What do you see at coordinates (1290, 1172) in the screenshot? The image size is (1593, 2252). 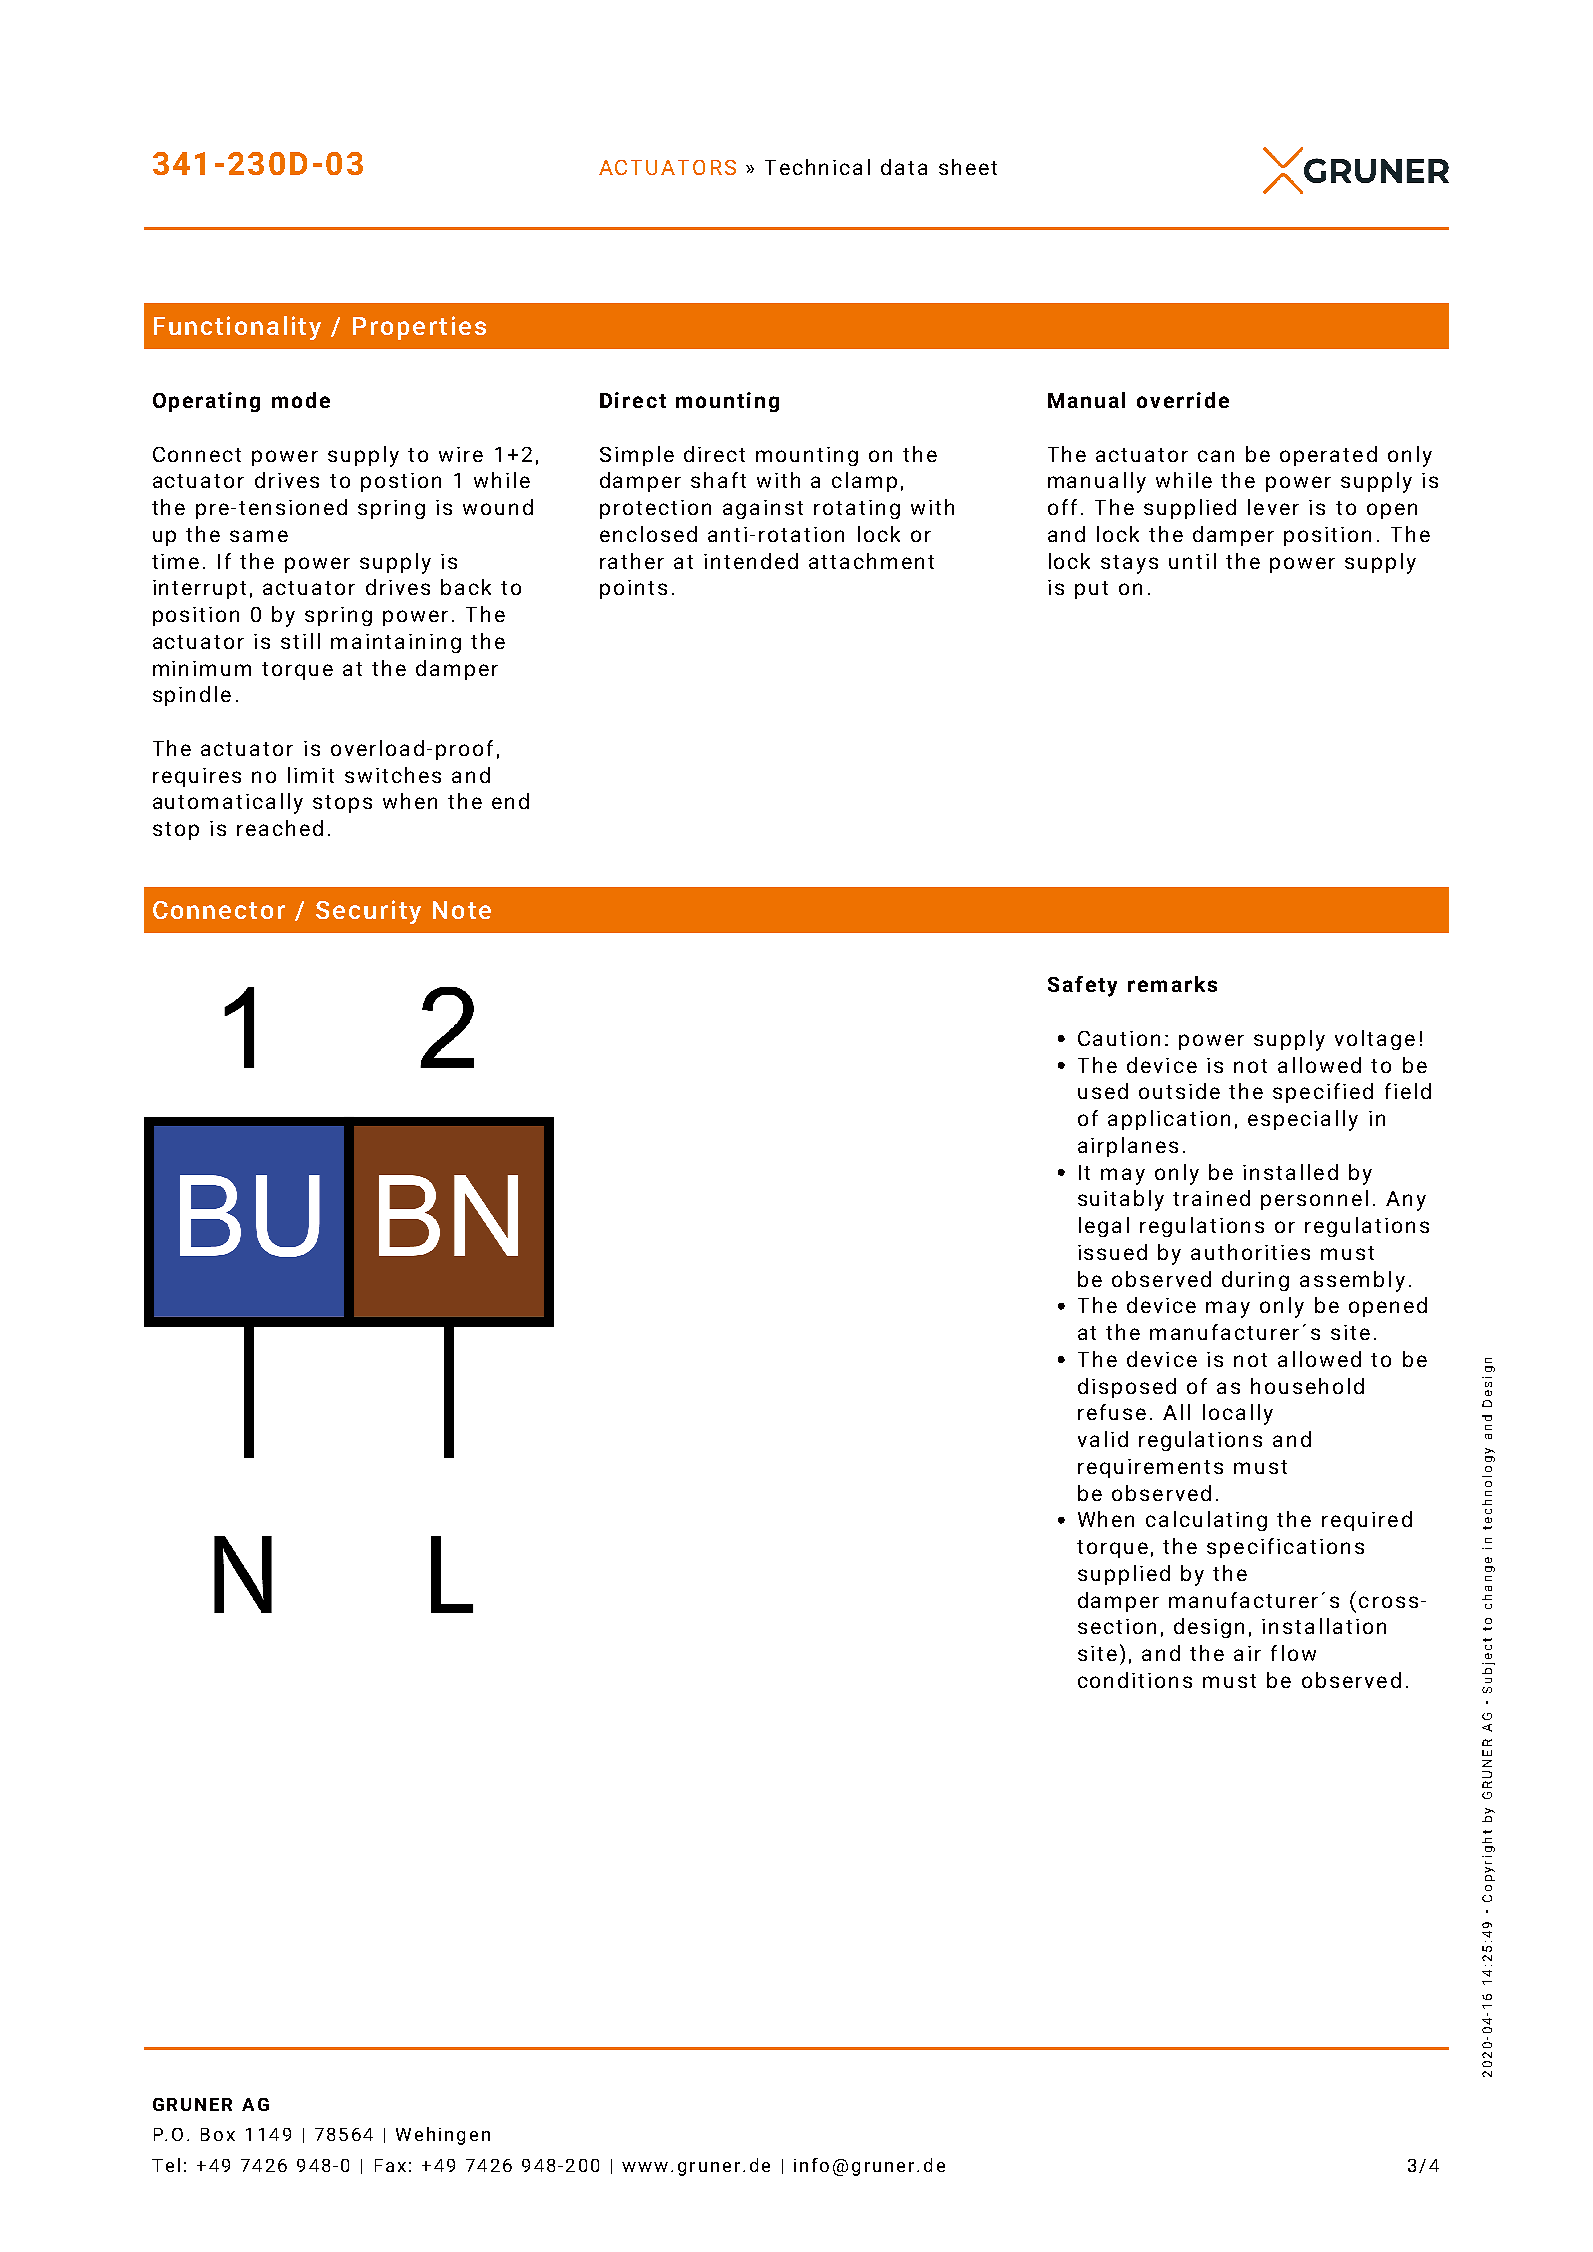 I see `installed` at bounding box center [1290, 1172].
